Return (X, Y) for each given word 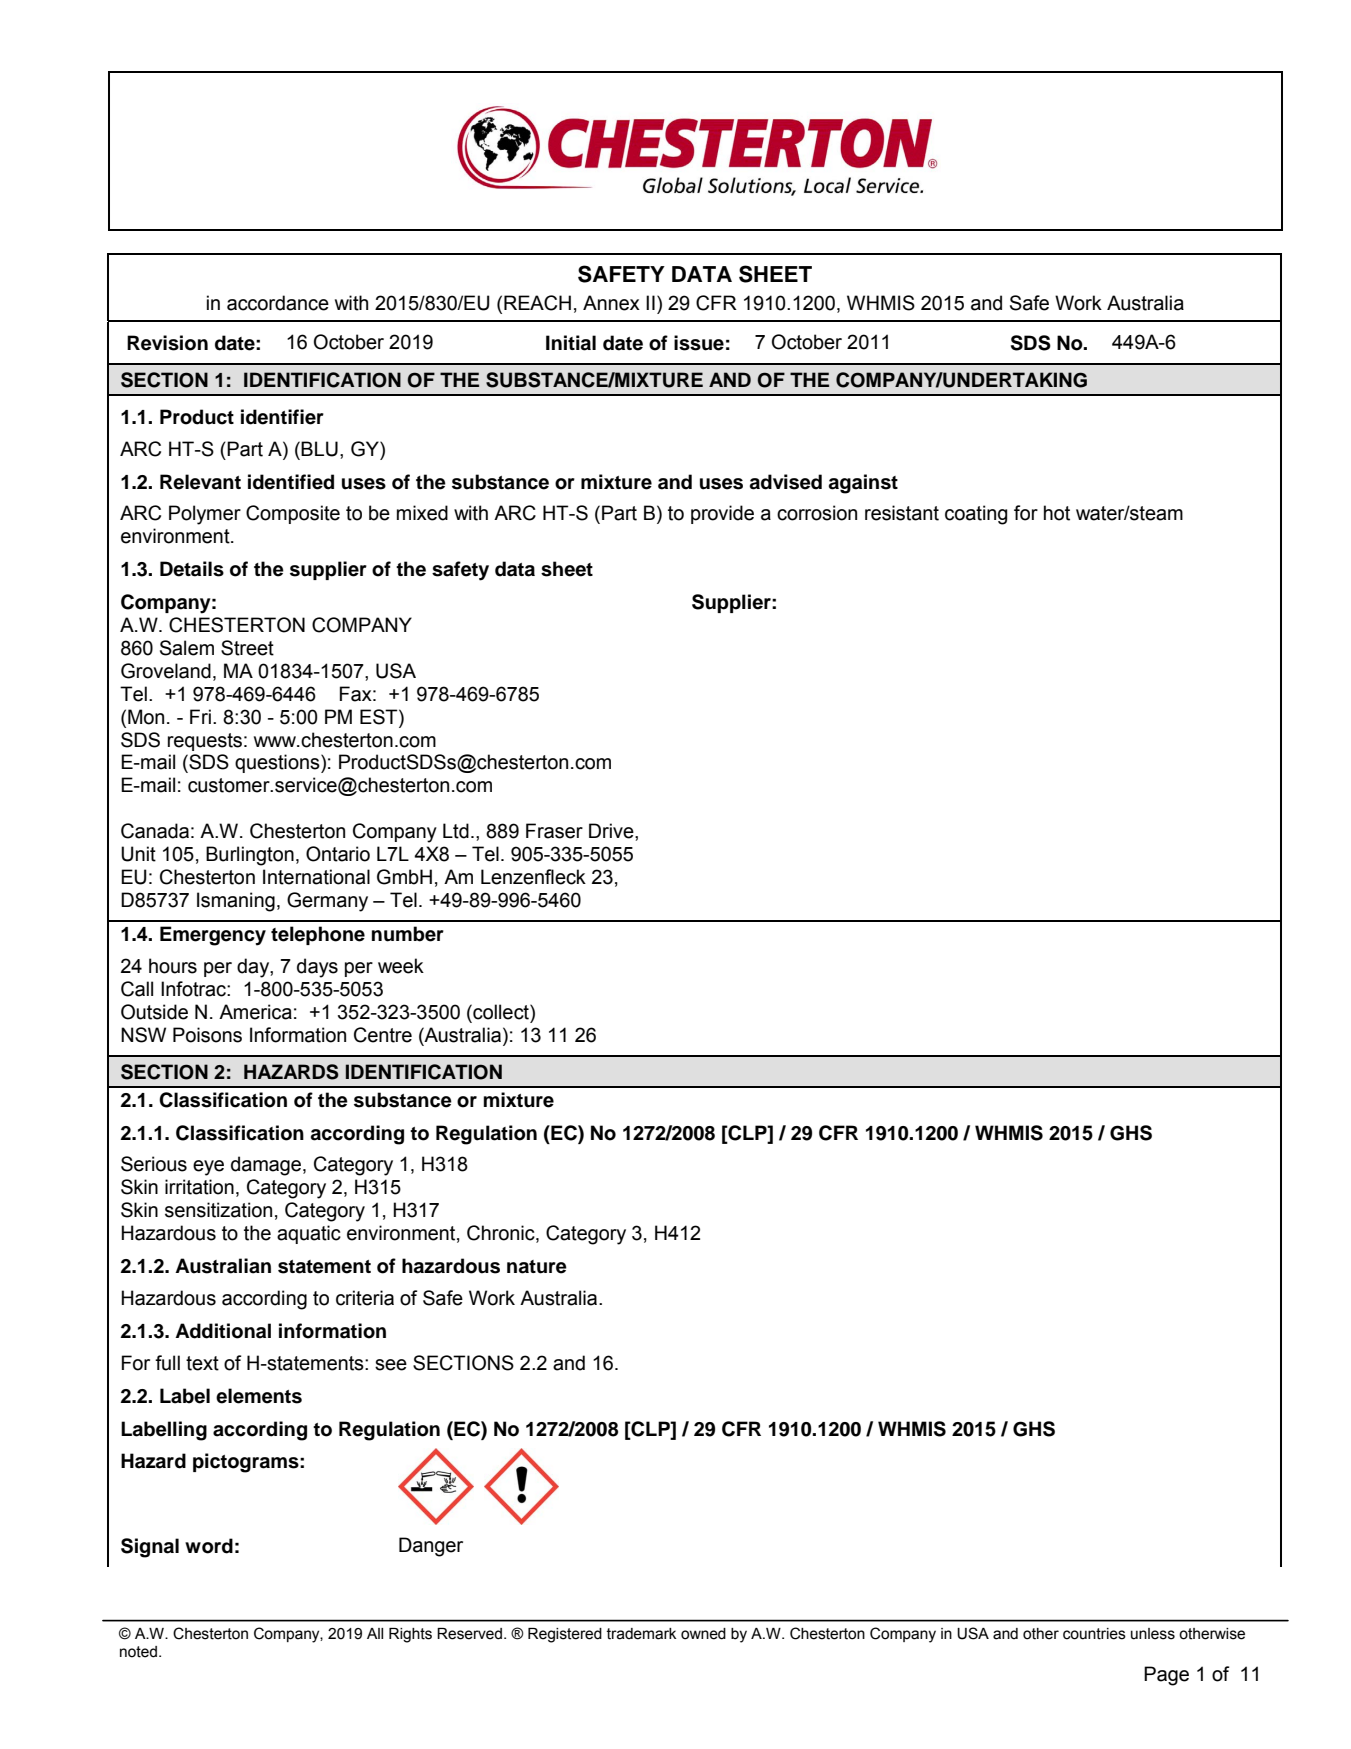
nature (537, 1267)
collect (501, 1012)
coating (976, 515)
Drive (612, 831)
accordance (278, 303)
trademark (641, 1634)
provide (722, 514)
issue (699, 343)
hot (1057, 513)
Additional (223, 1331)
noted (138, 1652)
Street (247, 648)
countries (1094, 1634)
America (255, 1012)
